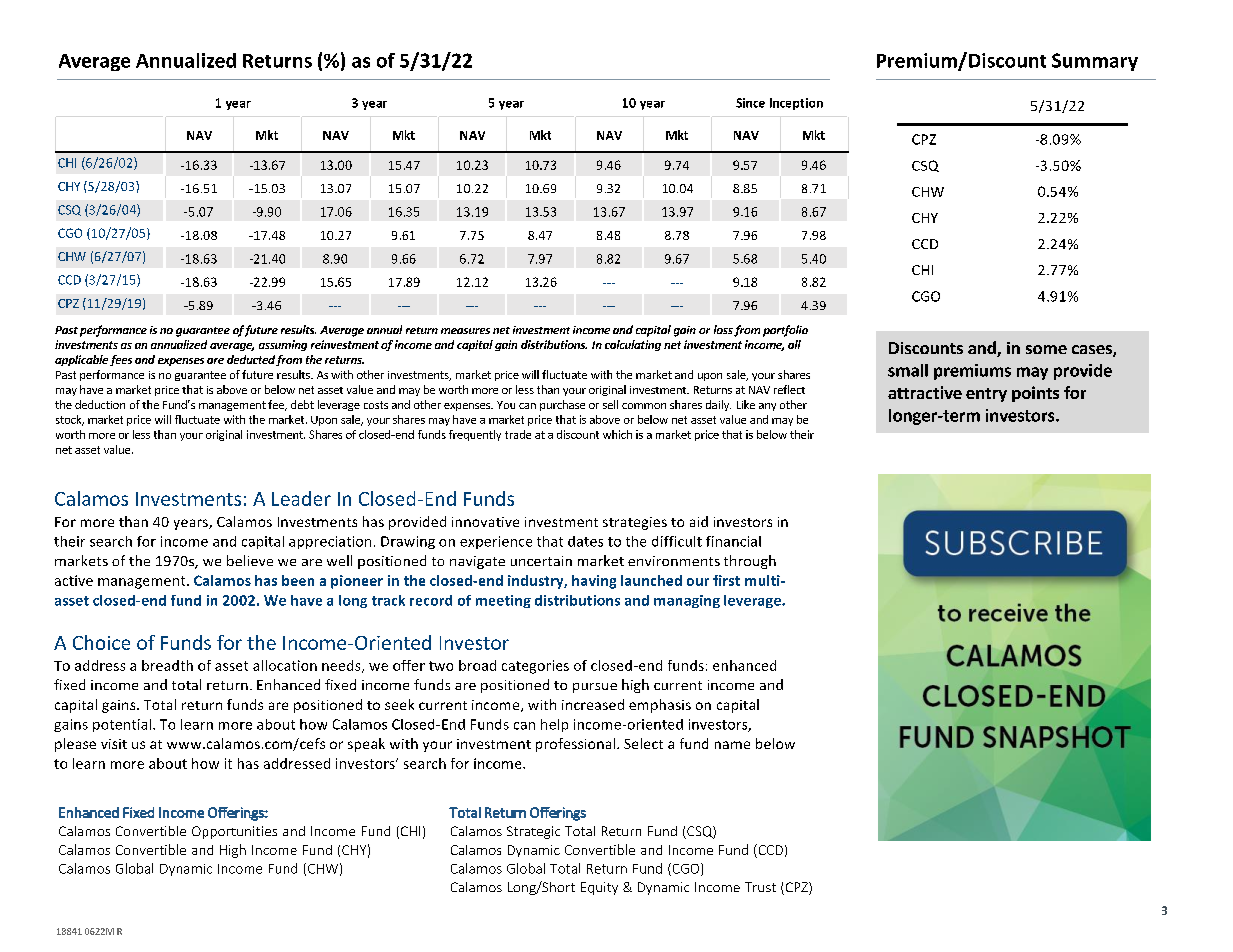 The image size is (1233, 952). I want to click on Trust, so click(760, 887).
